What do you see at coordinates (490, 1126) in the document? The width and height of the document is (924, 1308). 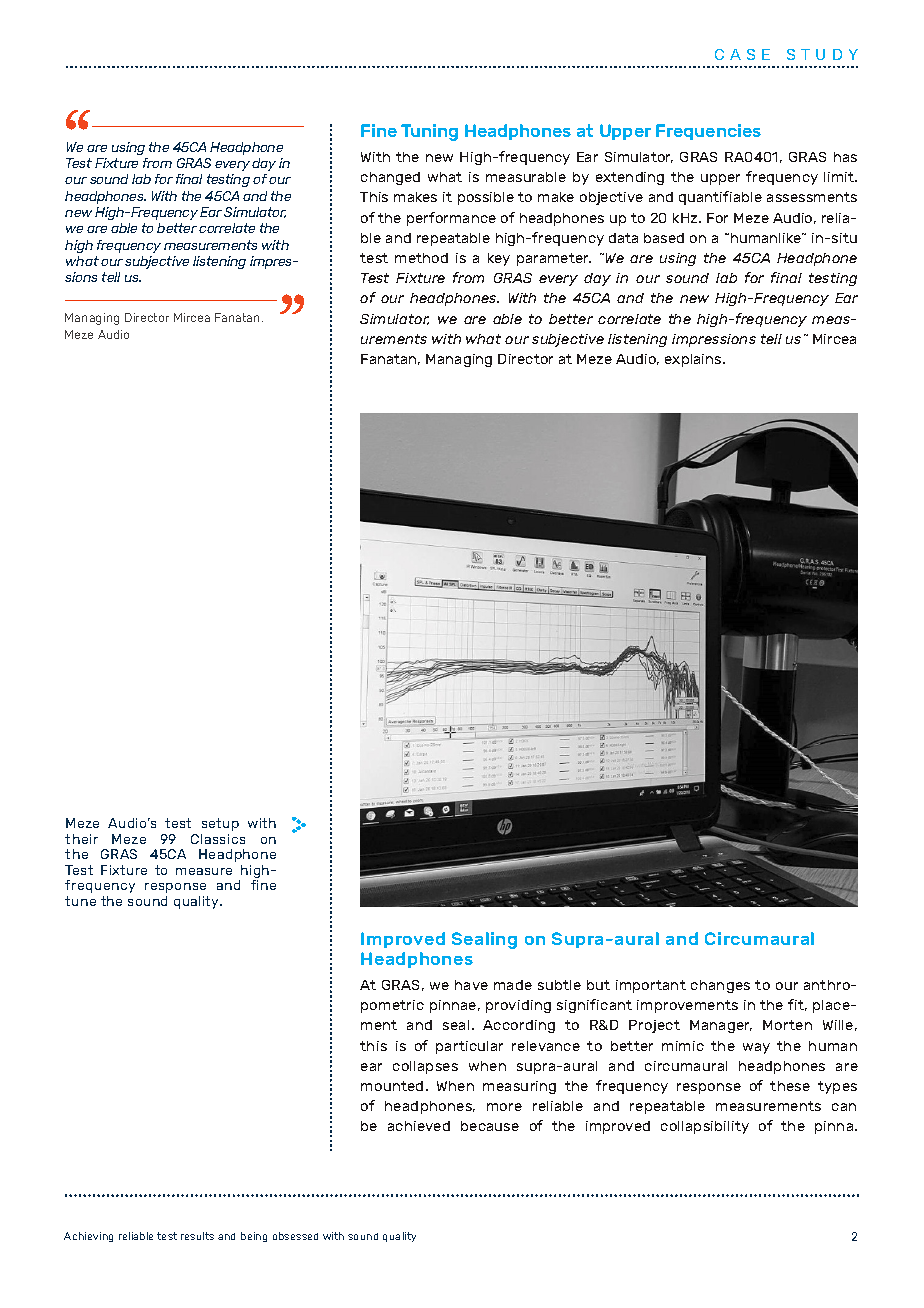 I see `because` at bounding box center [490, 1126].
